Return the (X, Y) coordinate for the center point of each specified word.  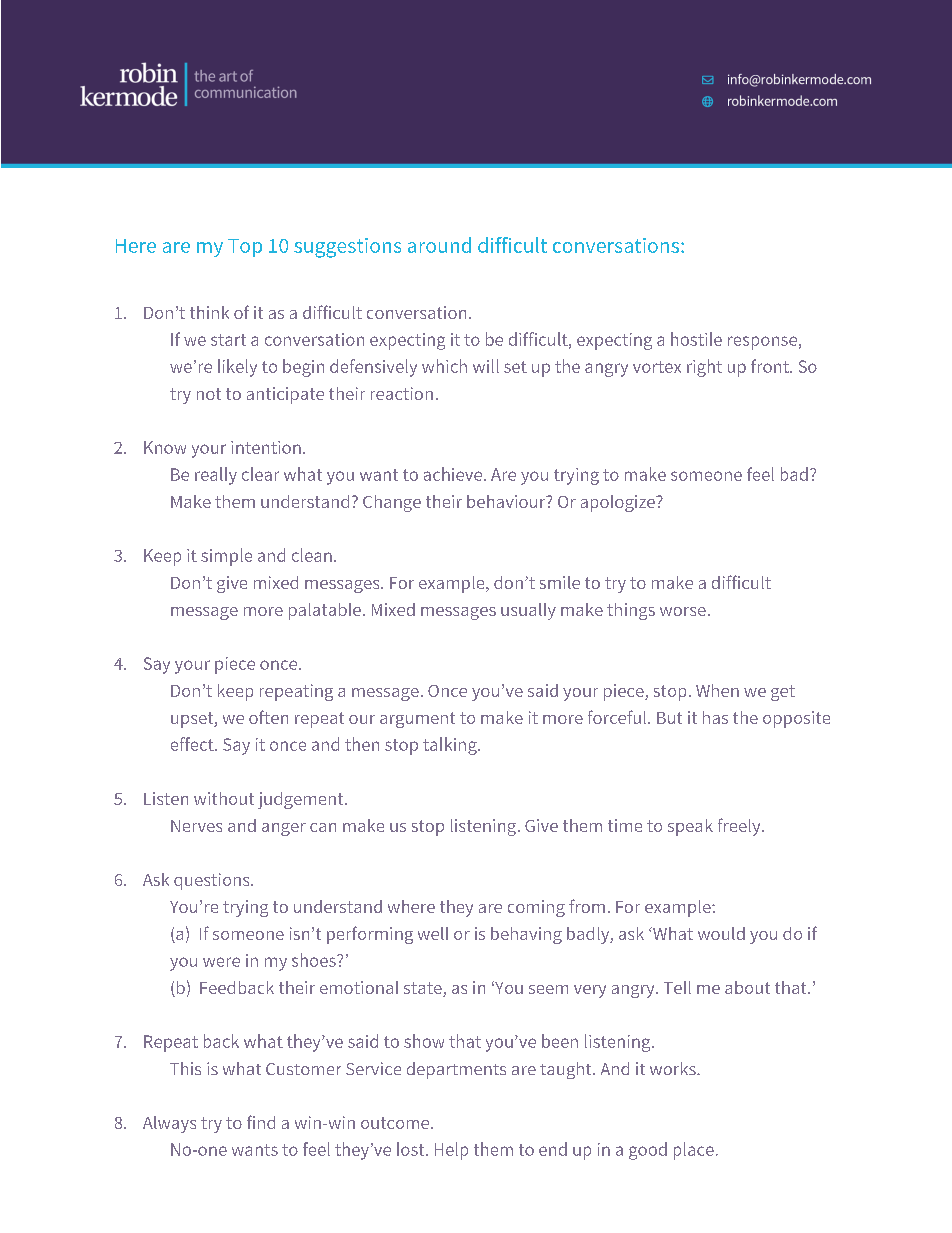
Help (451, 1151)
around (439, 245)
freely (740, 827)
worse (683, 611)
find (261, 1122)
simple (226, 557)
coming (536, 908)
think (209, 312)
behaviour (507, 501)
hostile (696, 339)
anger (284, 829)
